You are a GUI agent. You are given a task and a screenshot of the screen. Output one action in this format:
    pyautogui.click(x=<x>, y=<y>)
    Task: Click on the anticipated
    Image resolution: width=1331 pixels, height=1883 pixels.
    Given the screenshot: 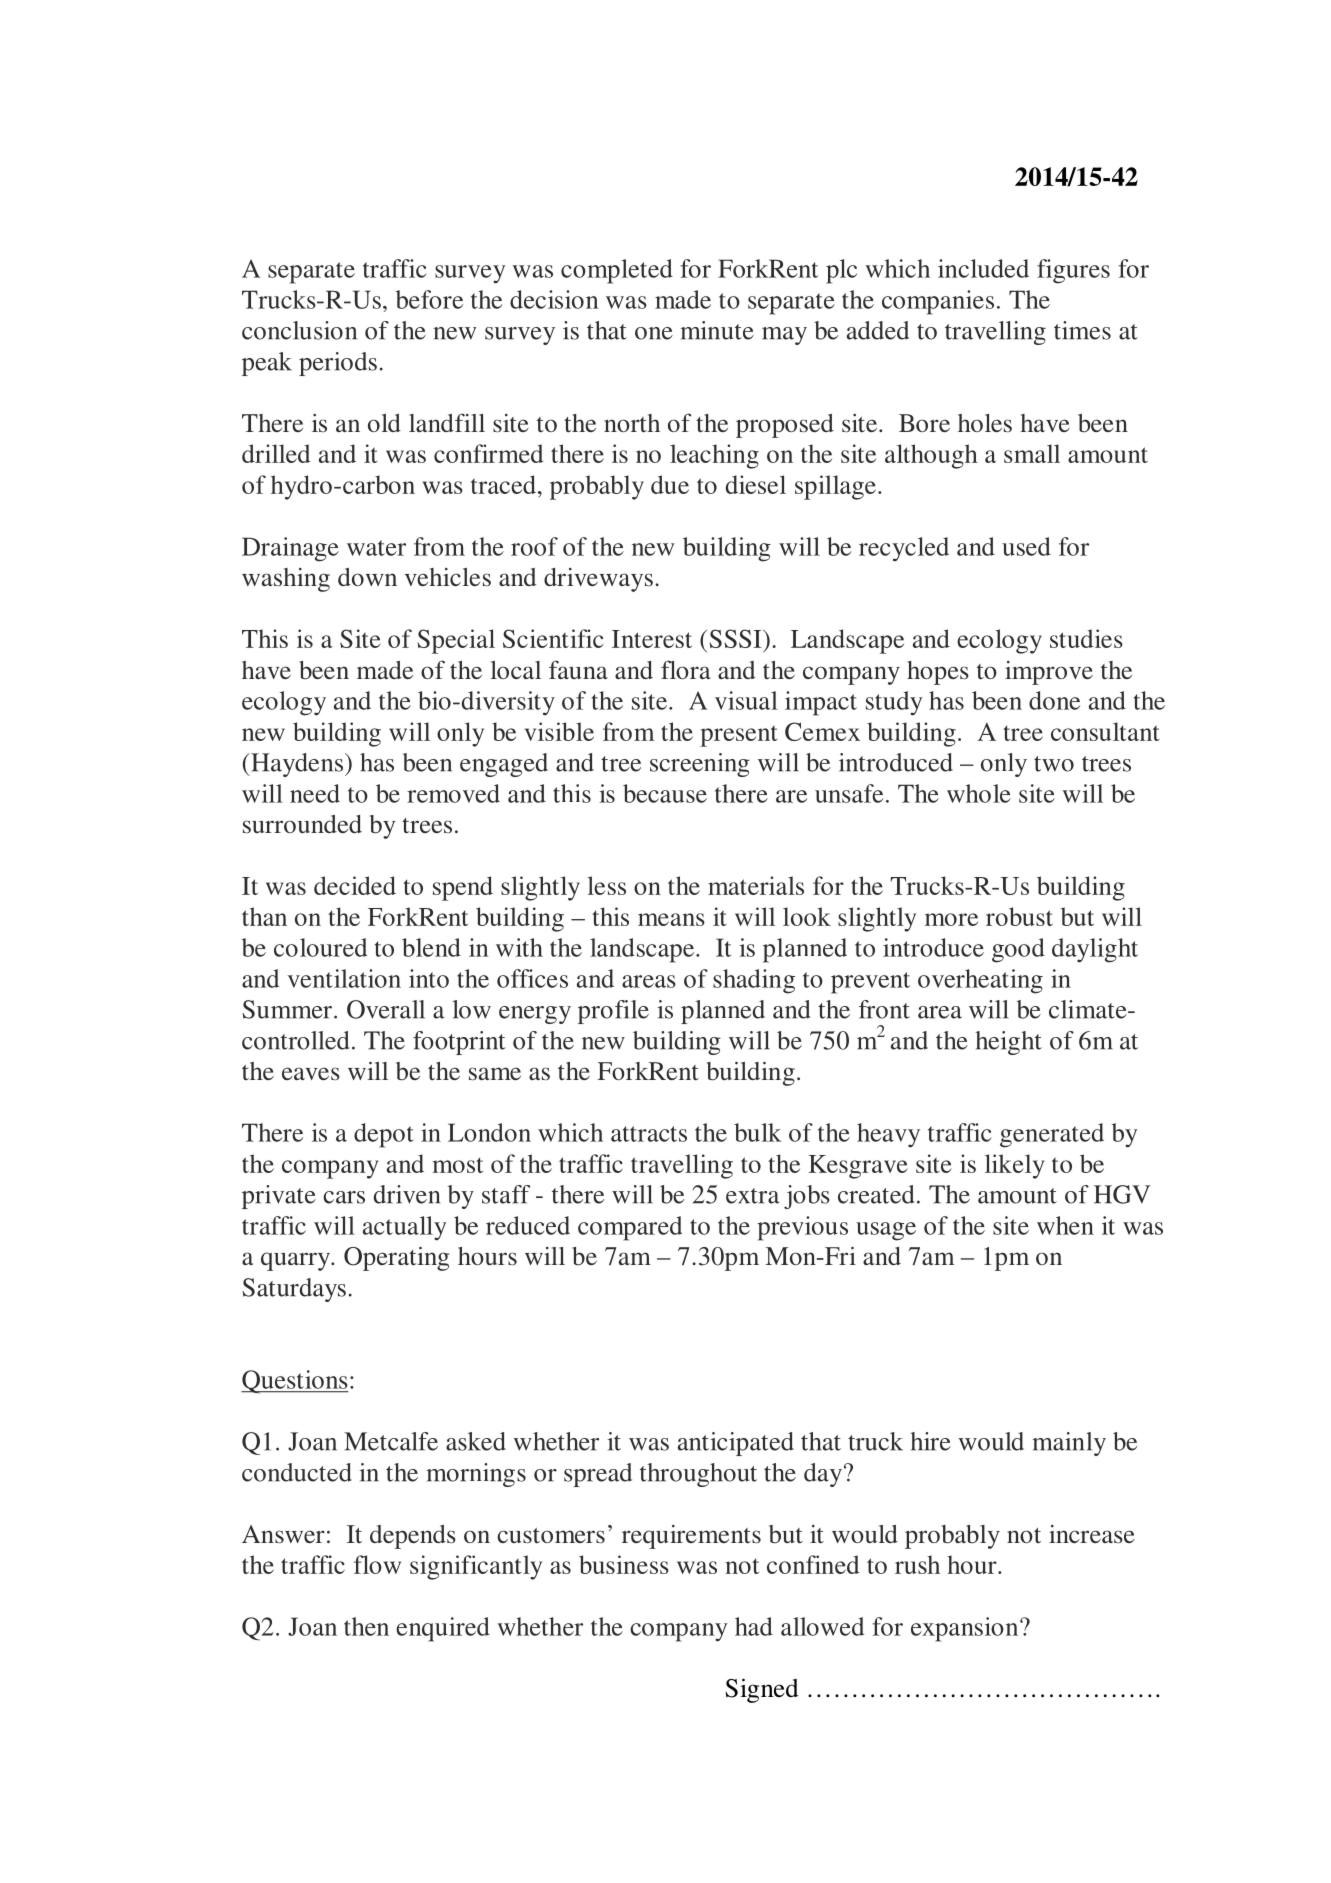 What is the action you would take?
    pyautogui.click(x=736, y=1444)
